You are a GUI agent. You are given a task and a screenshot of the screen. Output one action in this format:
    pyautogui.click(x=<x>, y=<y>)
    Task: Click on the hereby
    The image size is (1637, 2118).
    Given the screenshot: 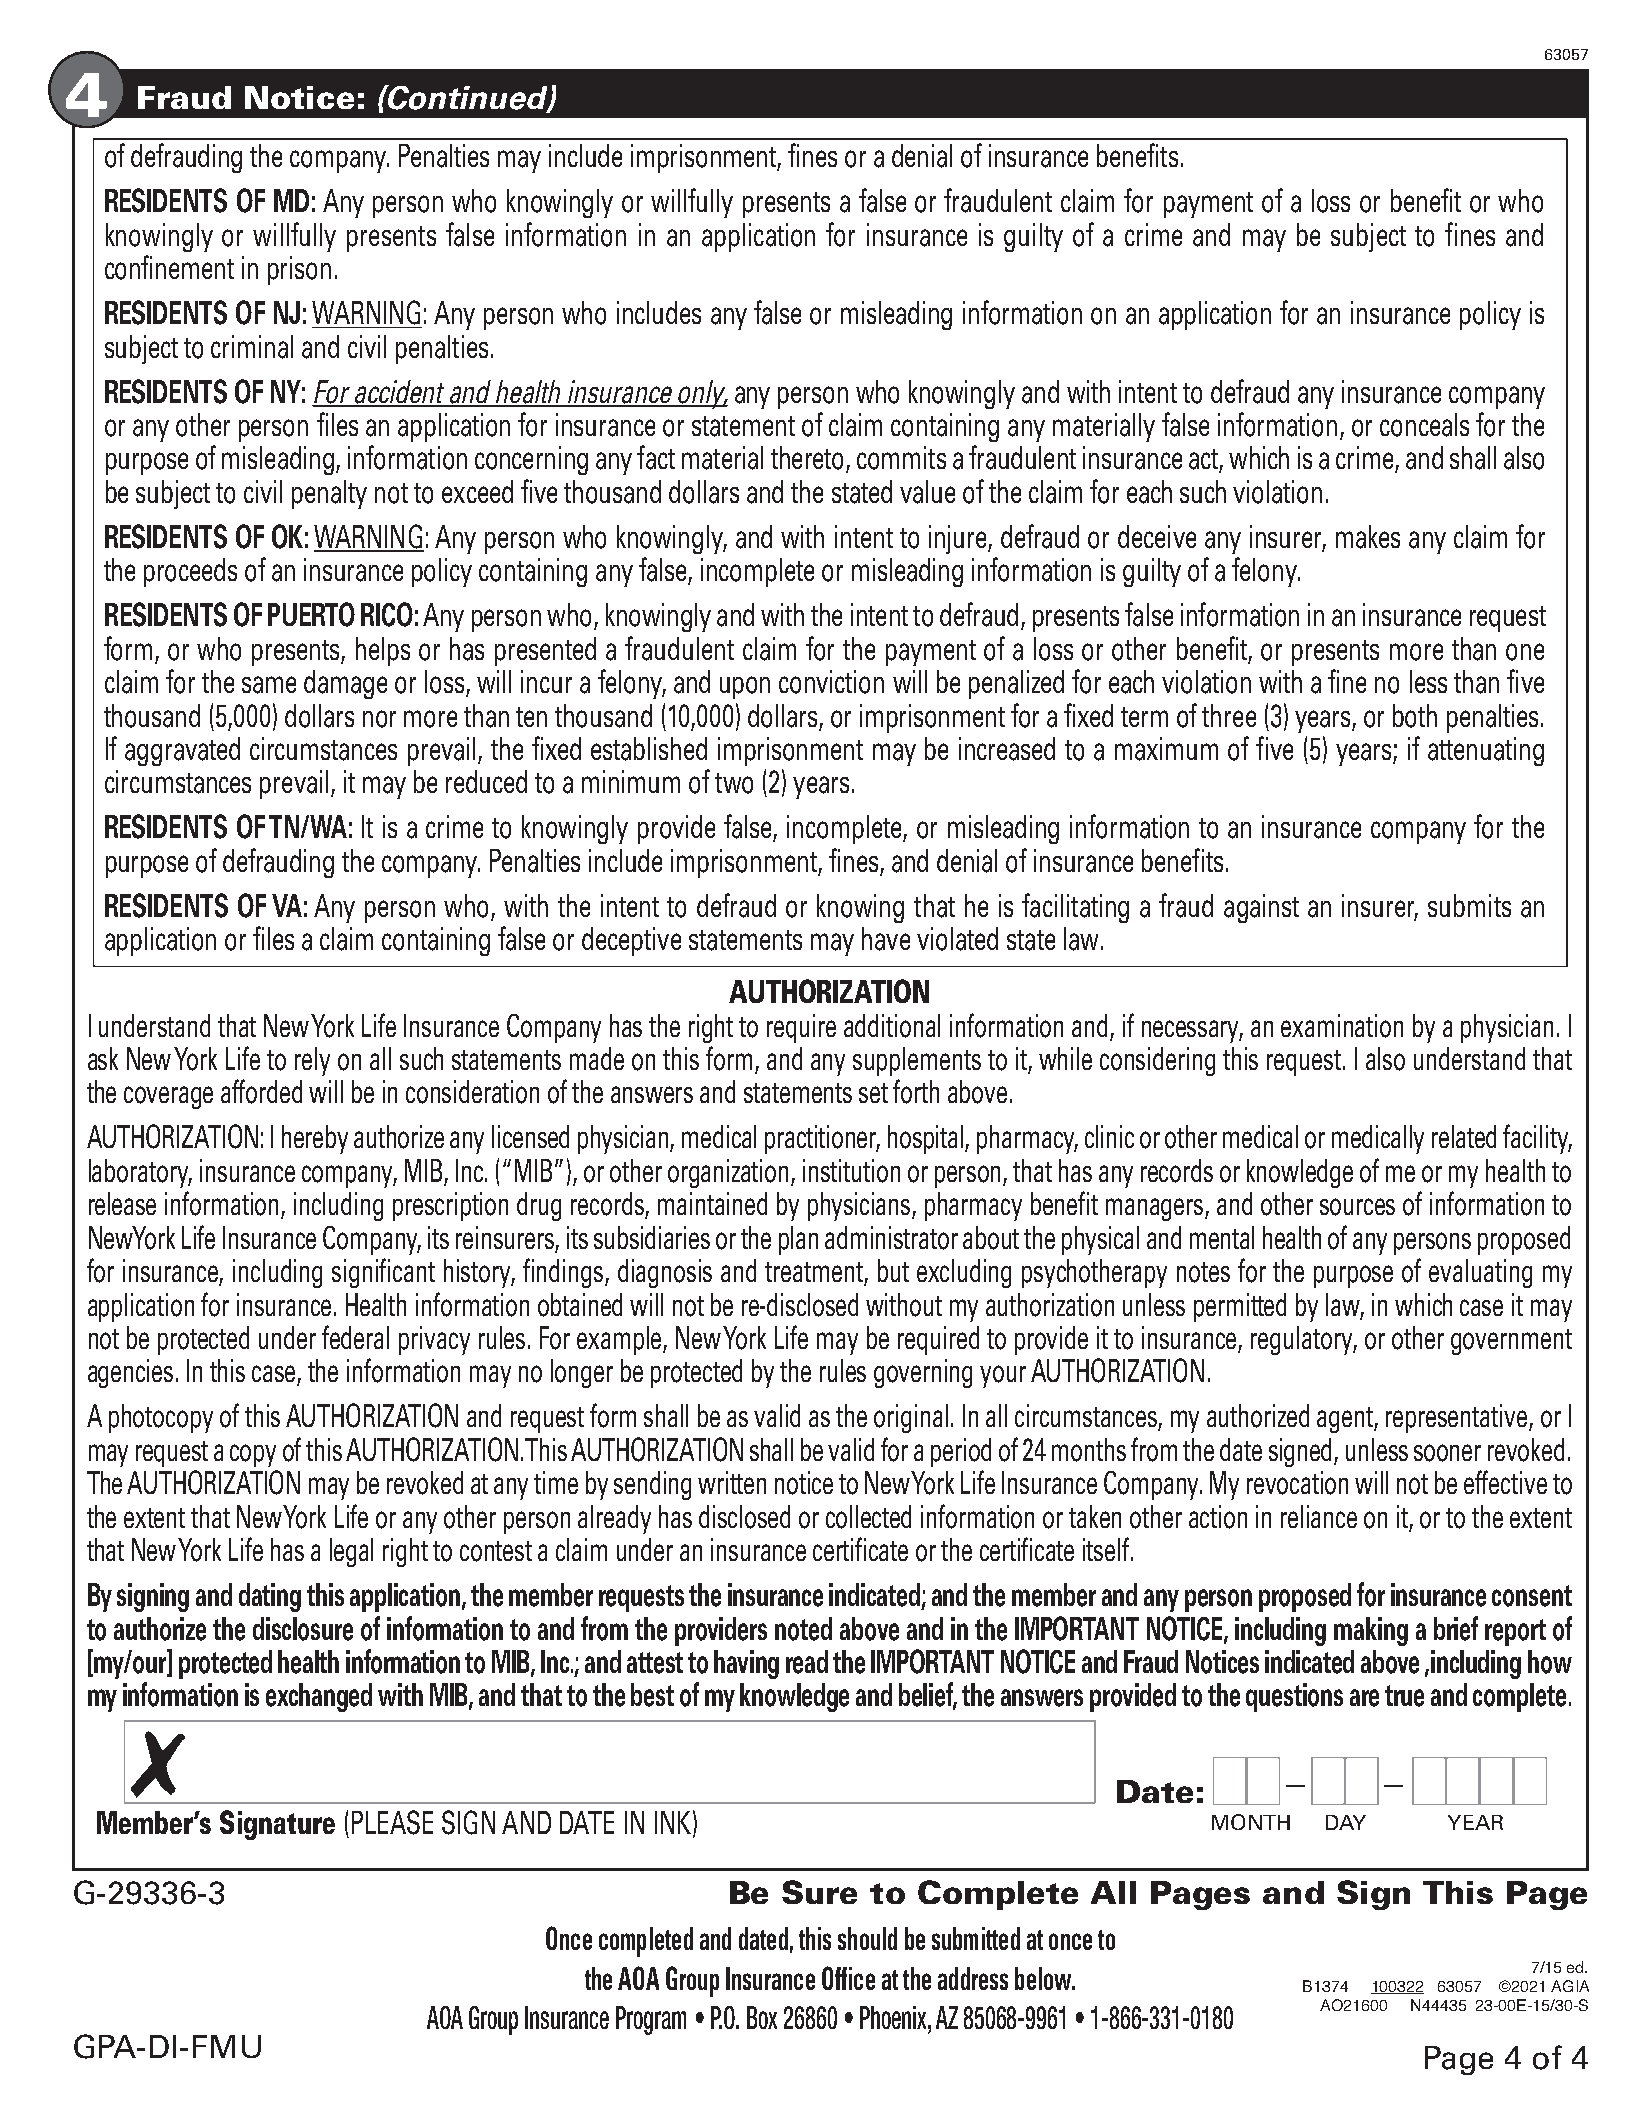 What is the action you would take?
    pyautogui.click(x=315, y=1139)
